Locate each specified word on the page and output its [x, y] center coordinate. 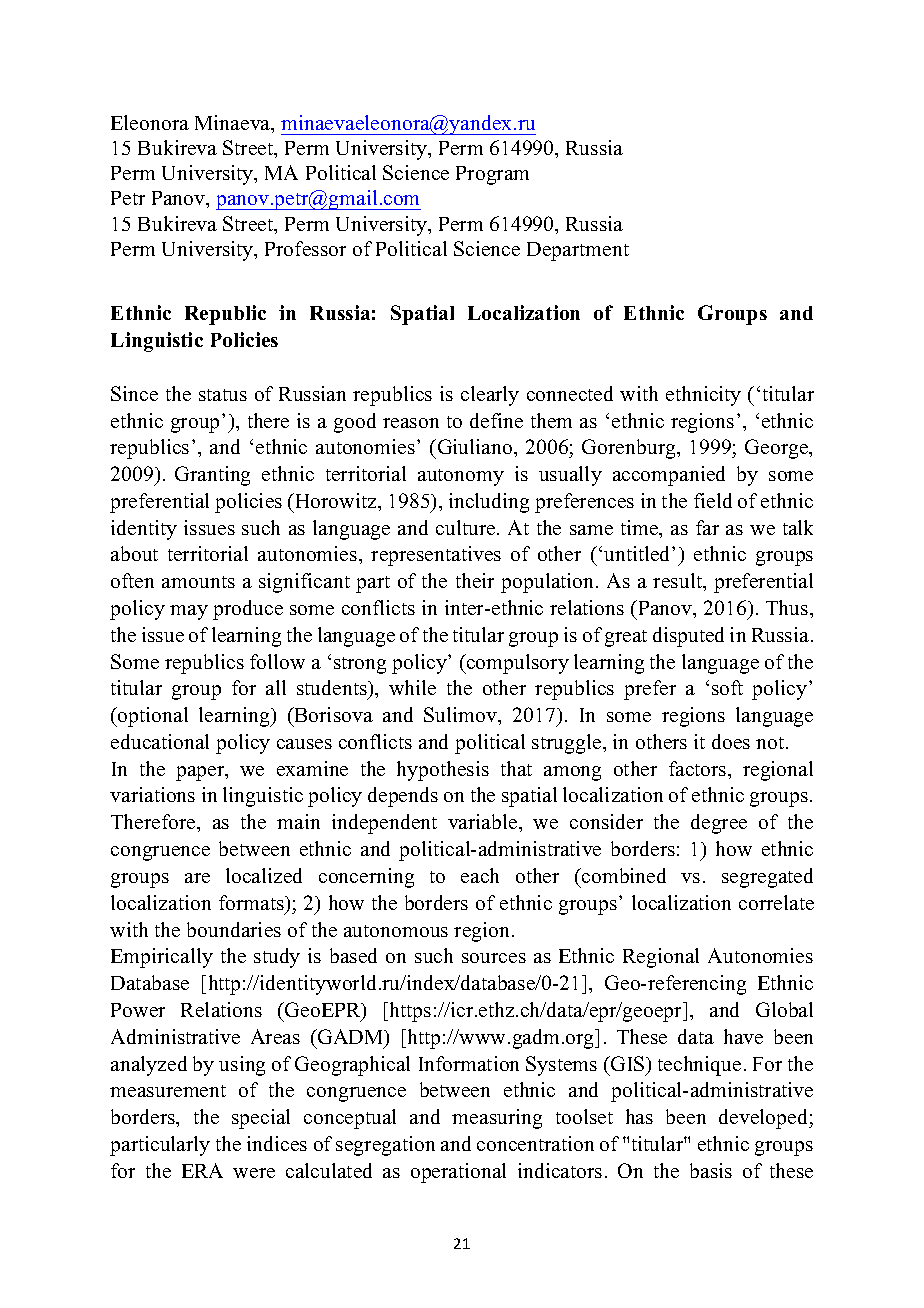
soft [727, 687]
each [480, 875]
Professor [305, 248]
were [254, 1173]
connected [570, 393]
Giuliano [475, 446]
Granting [212, 476]
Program [492, 175]
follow [277, 661]
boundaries [234, 929]
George [778, 449]
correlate [776, 902]
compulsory [517, 664]
